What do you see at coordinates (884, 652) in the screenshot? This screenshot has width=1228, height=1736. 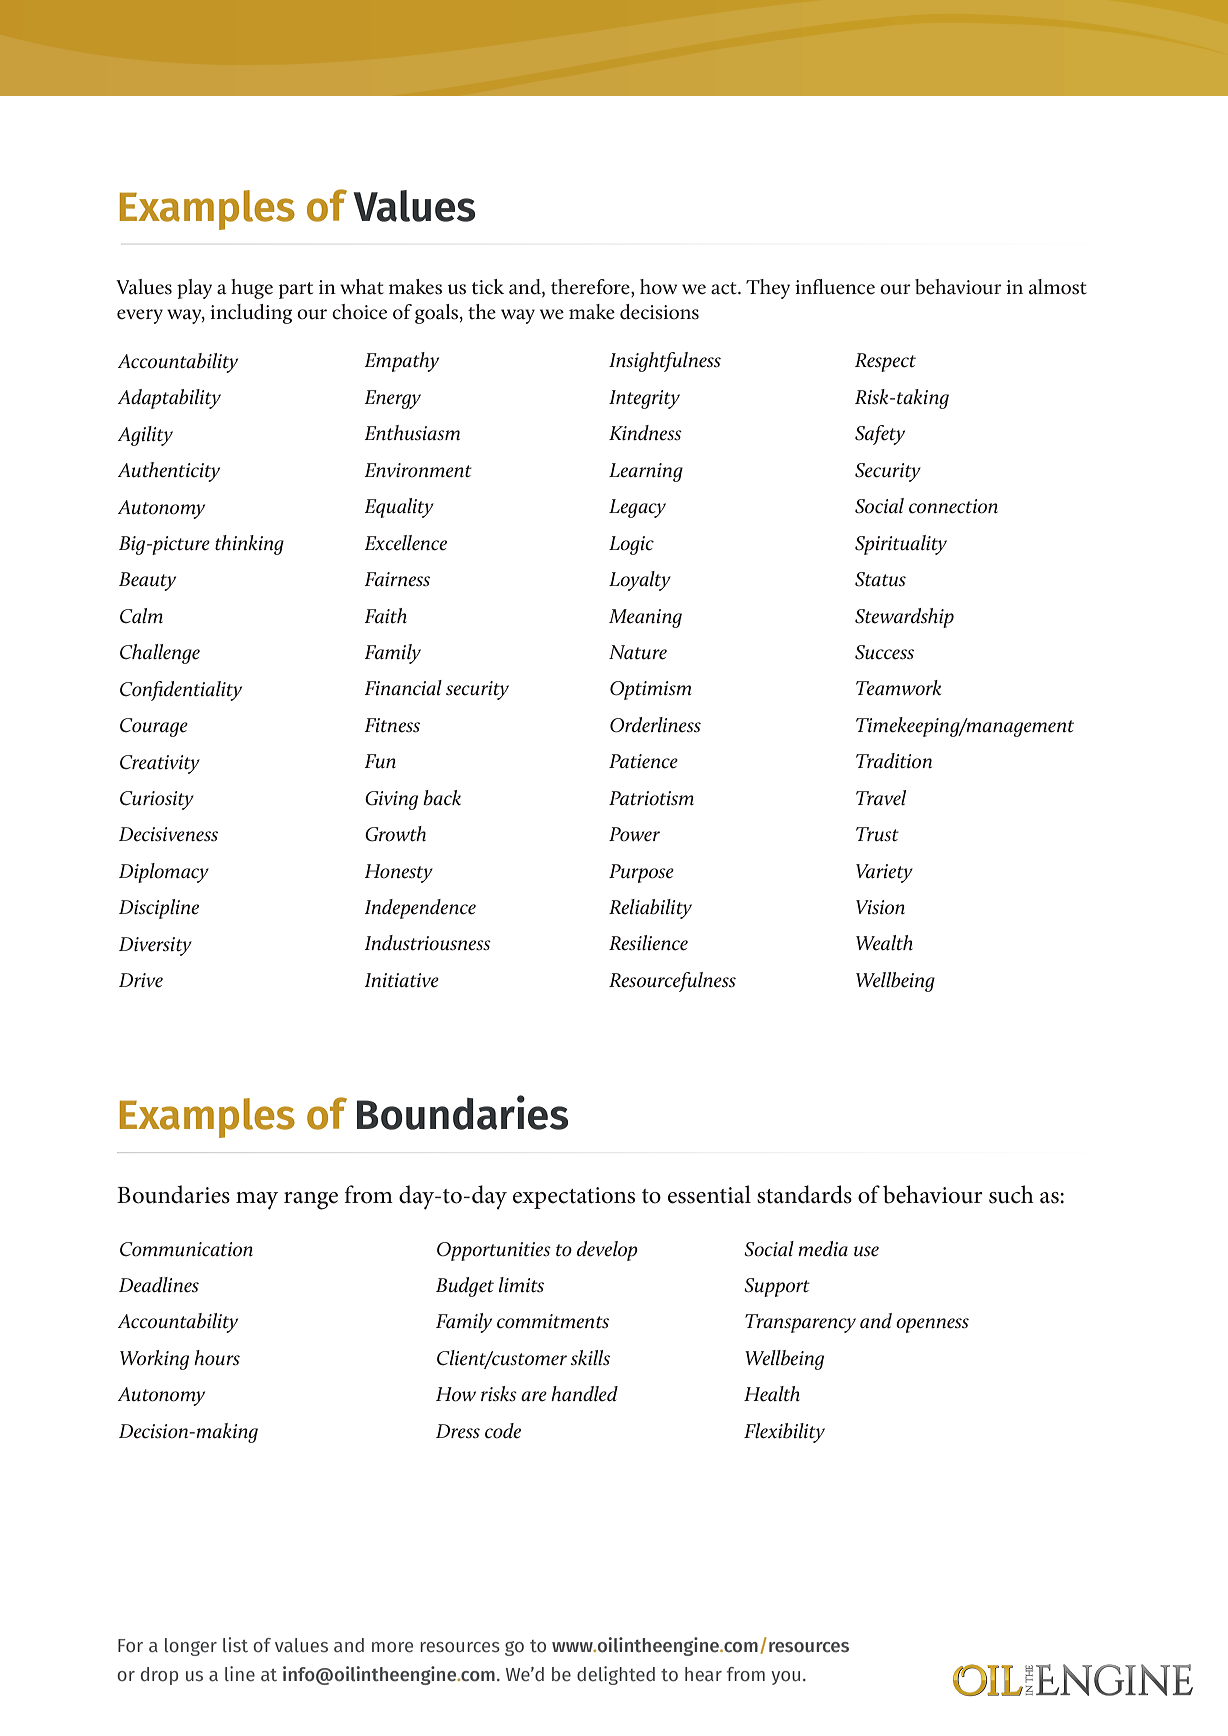 I see `Success` at bounding box center [884, 652].
